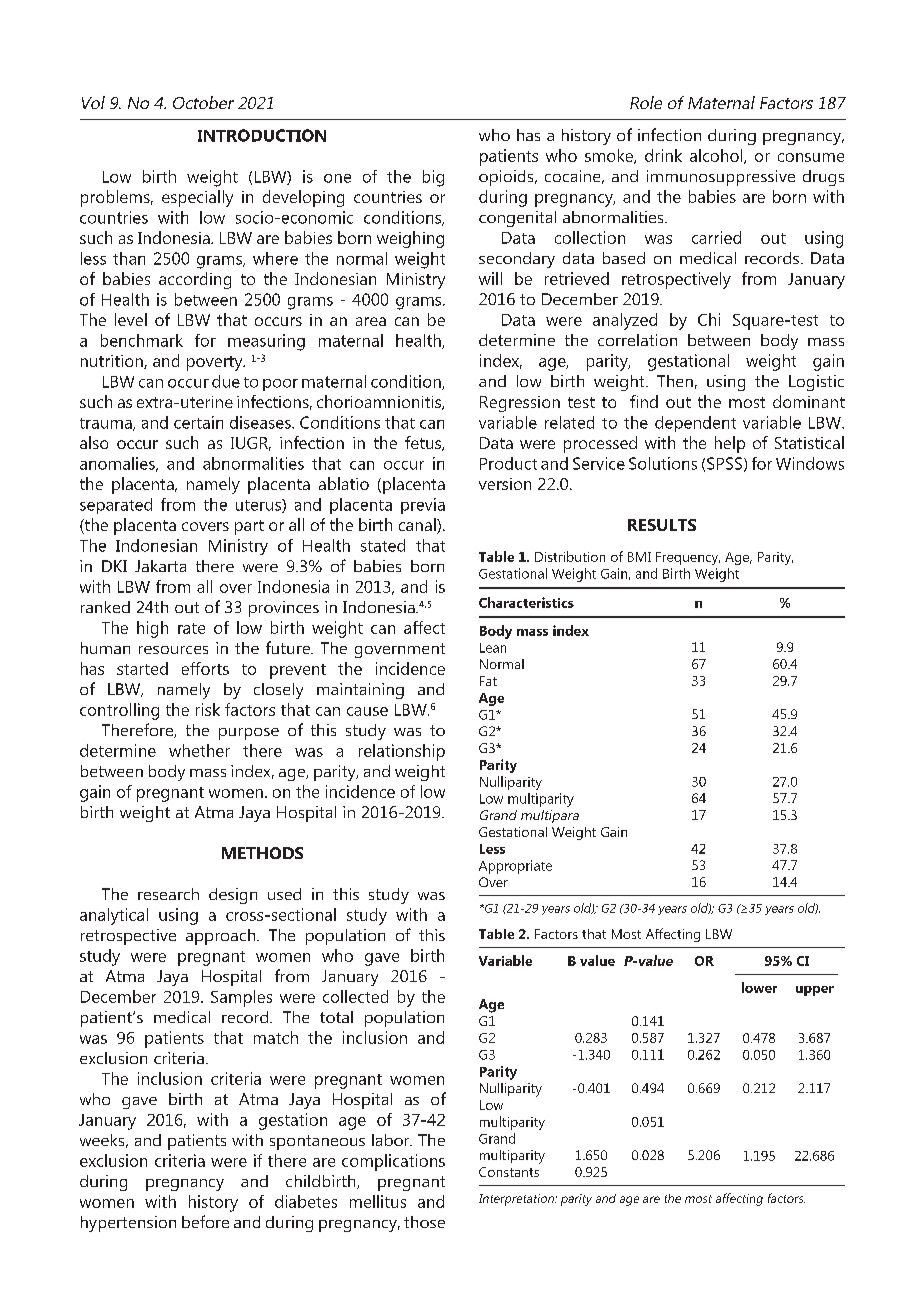 This image has height=1308, width=924. Describe the element at coordinates (688, 558) in the image. I see `Frequency` at that location.
